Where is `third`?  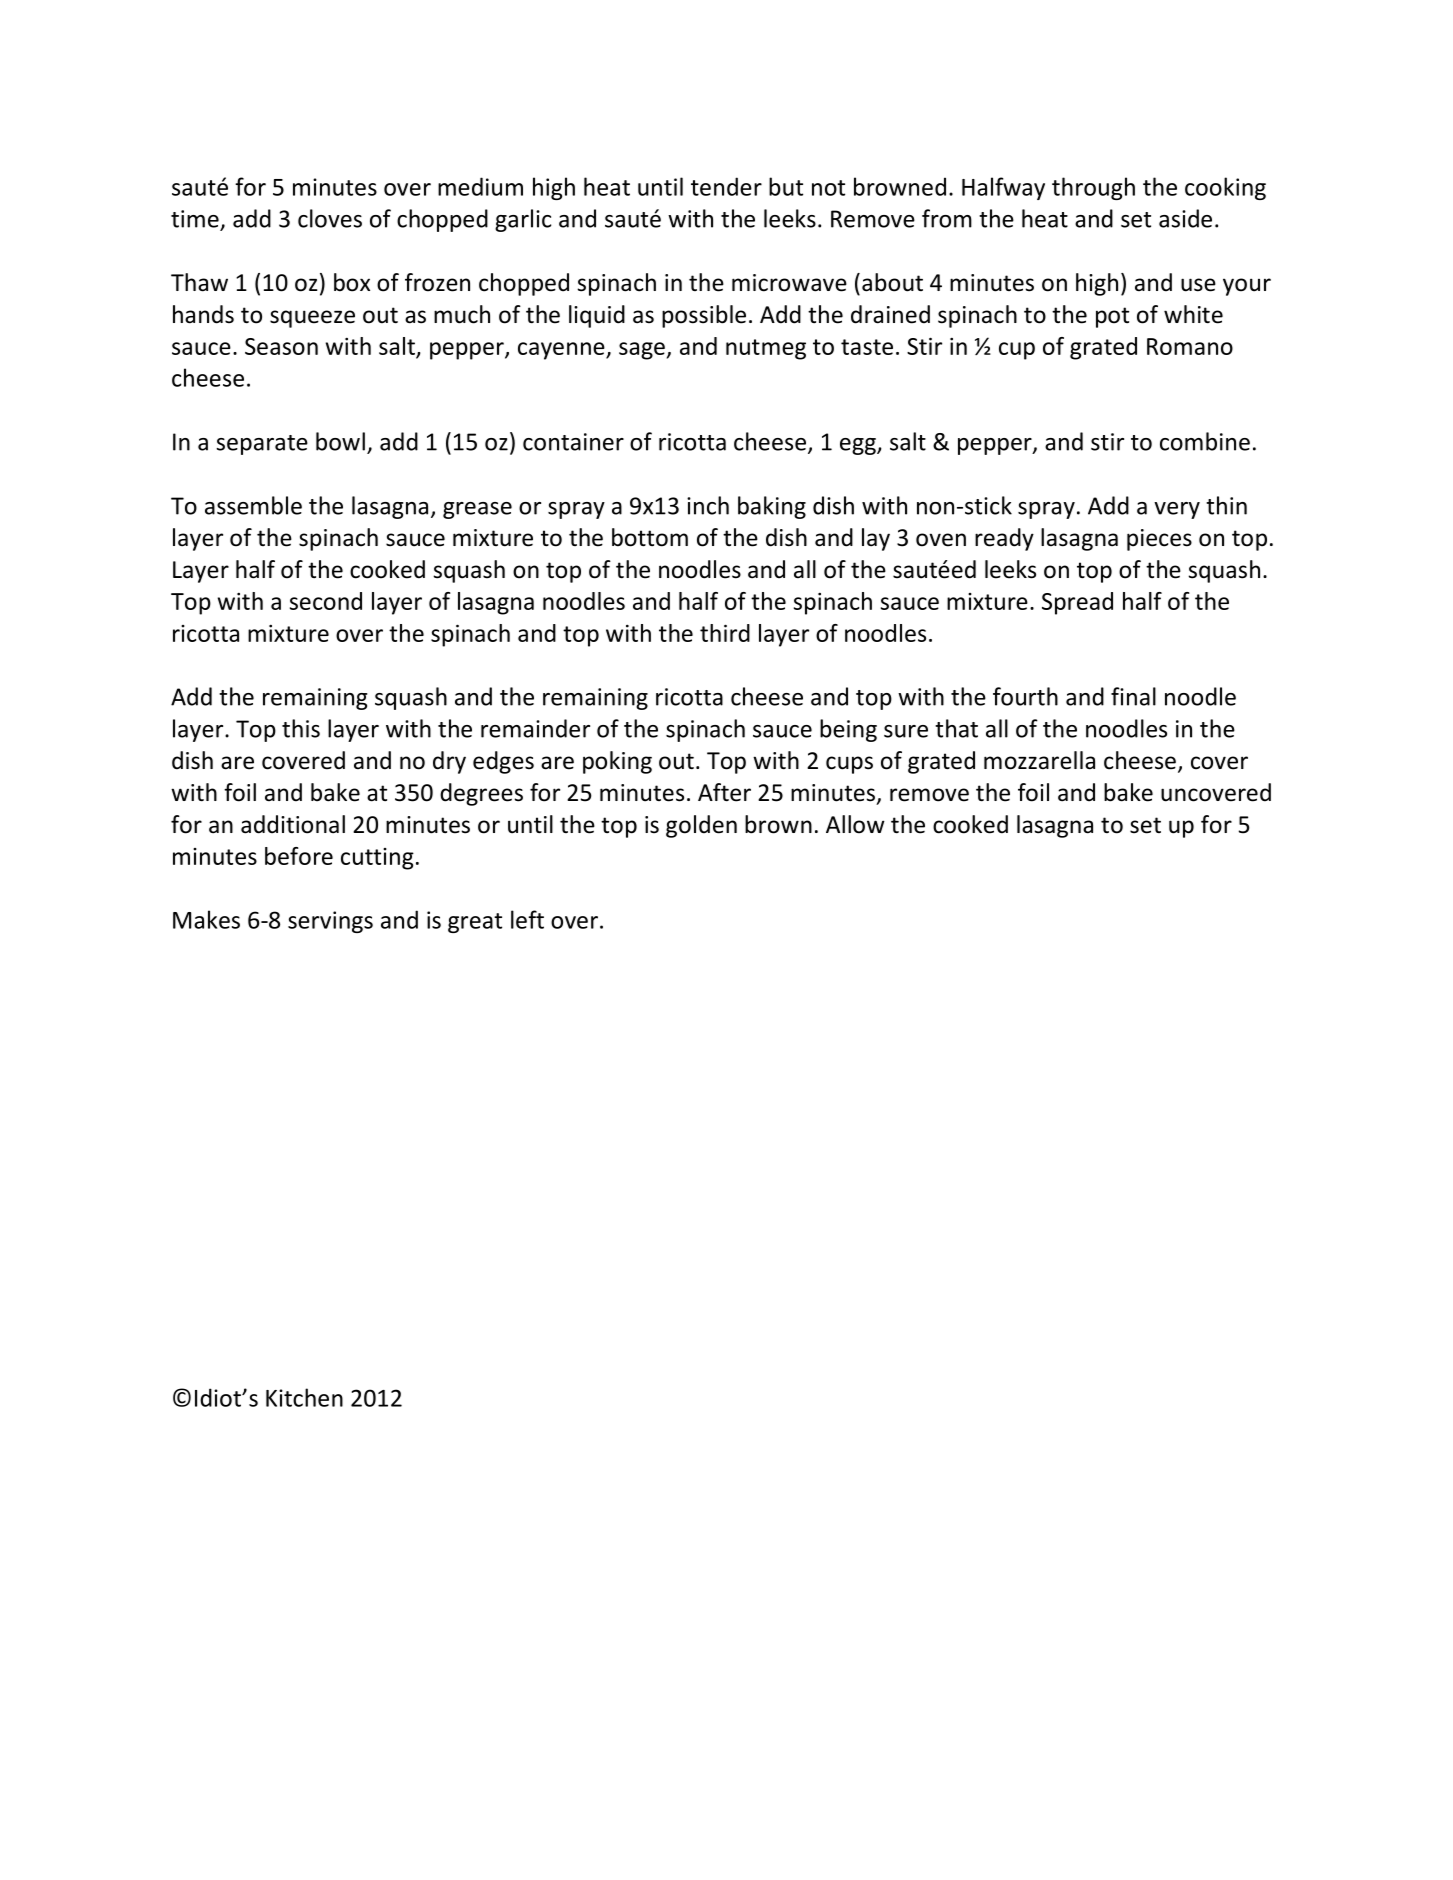
third is located at coordinates (725, 633).
